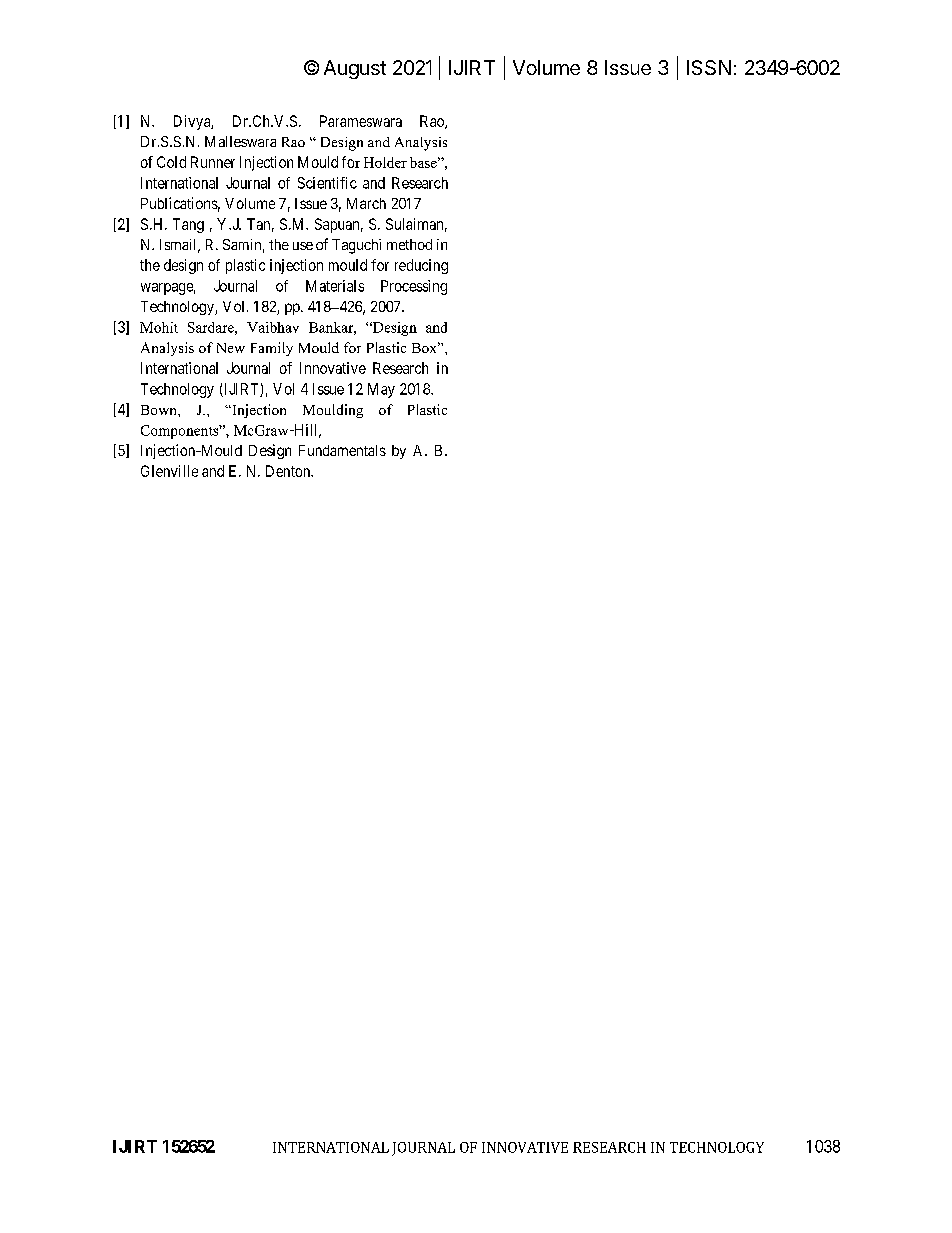  What do you see at coordinates (335, 286) in the screenshot?
I see `Materials` at bounding box center [335, 286].
